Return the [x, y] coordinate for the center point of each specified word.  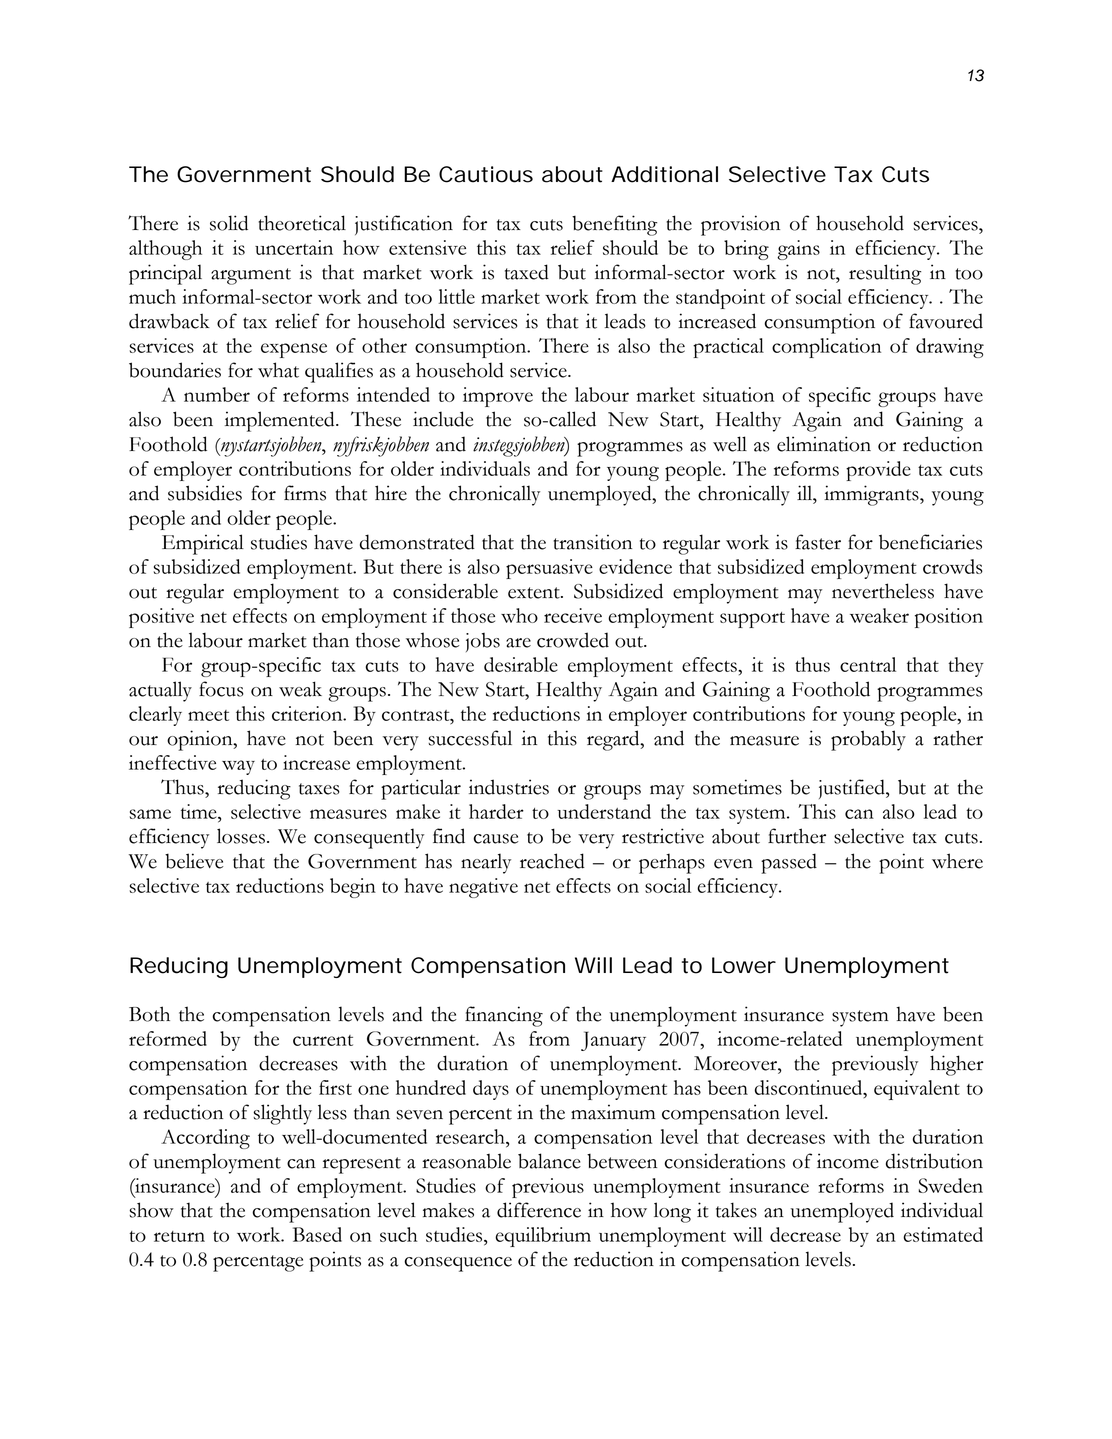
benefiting [614, 225]
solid [229, 223]
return [179, 1236]
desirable [521, 664]
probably [868, 740]
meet [208, 715]
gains [798, 250]
